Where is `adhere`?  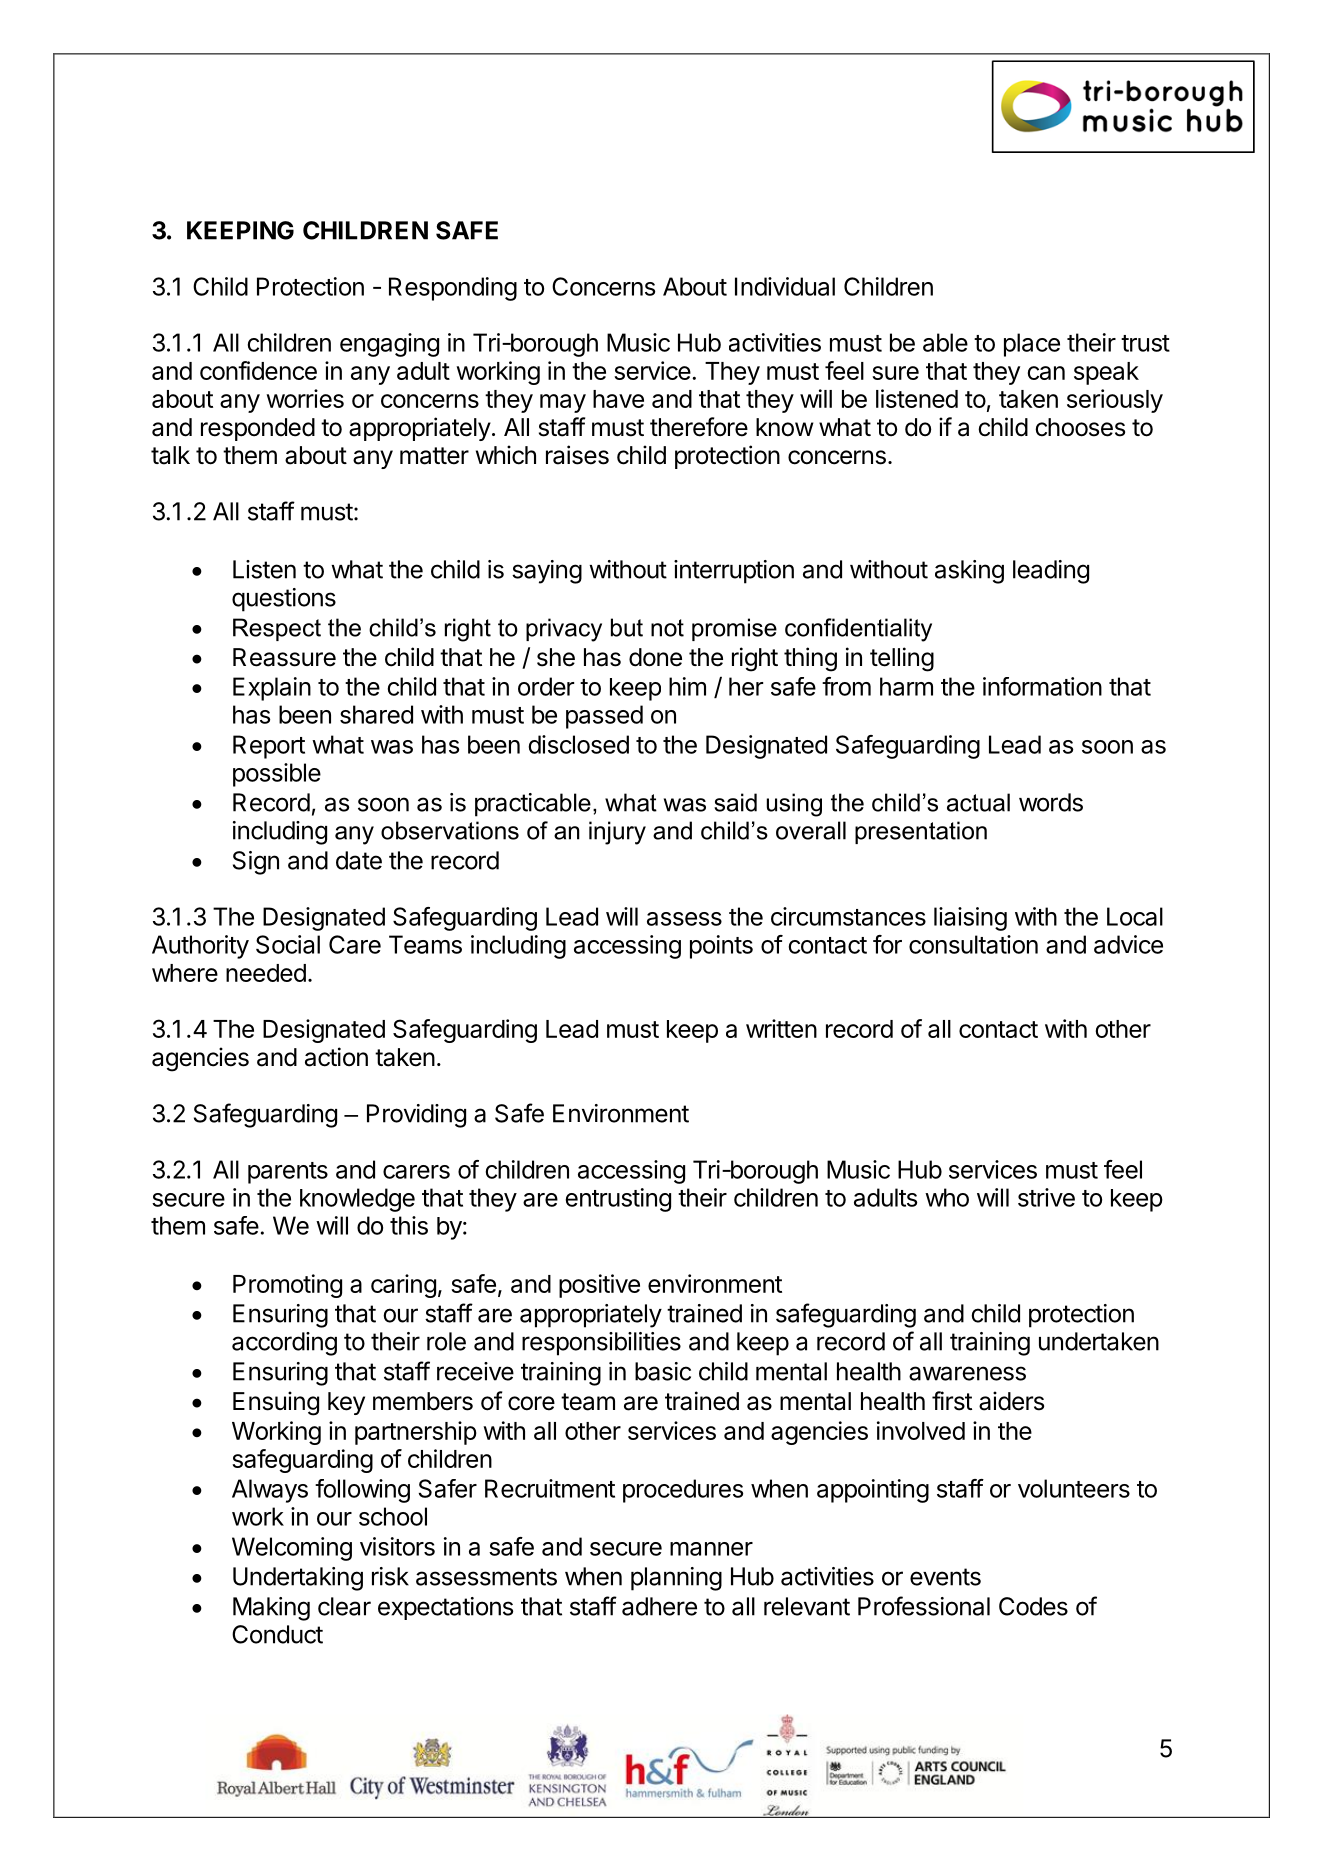 adhere is located at coordinates (659, 1606).
